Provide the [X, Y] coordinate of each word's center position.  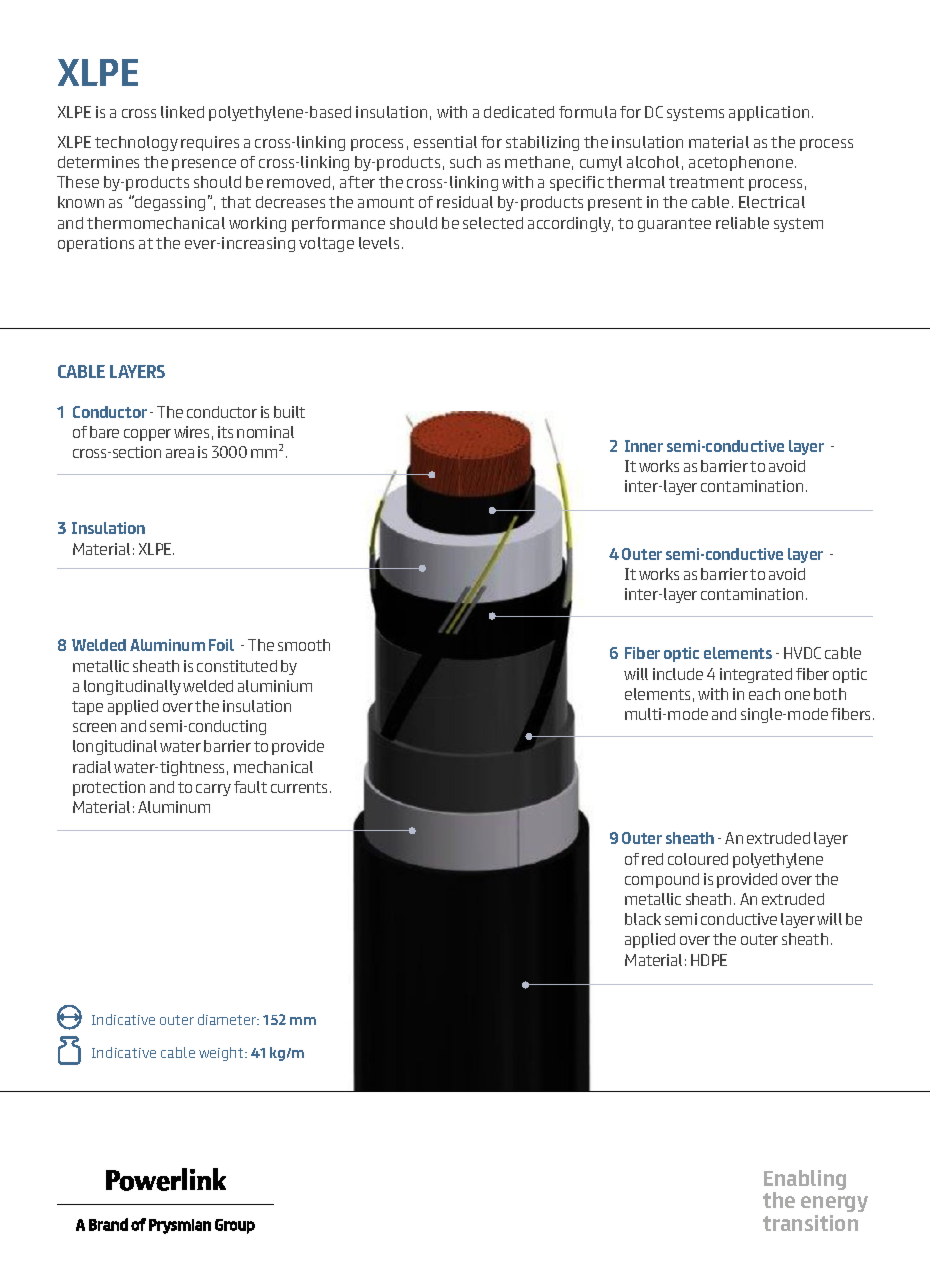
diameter [228, 1019]
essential [445, 142]
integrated [756, 675]
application [769, 113]
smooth [304, 645]
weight [222, 1054]
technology [136, 143]
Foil [221, 645]
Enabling [805, 1181]
